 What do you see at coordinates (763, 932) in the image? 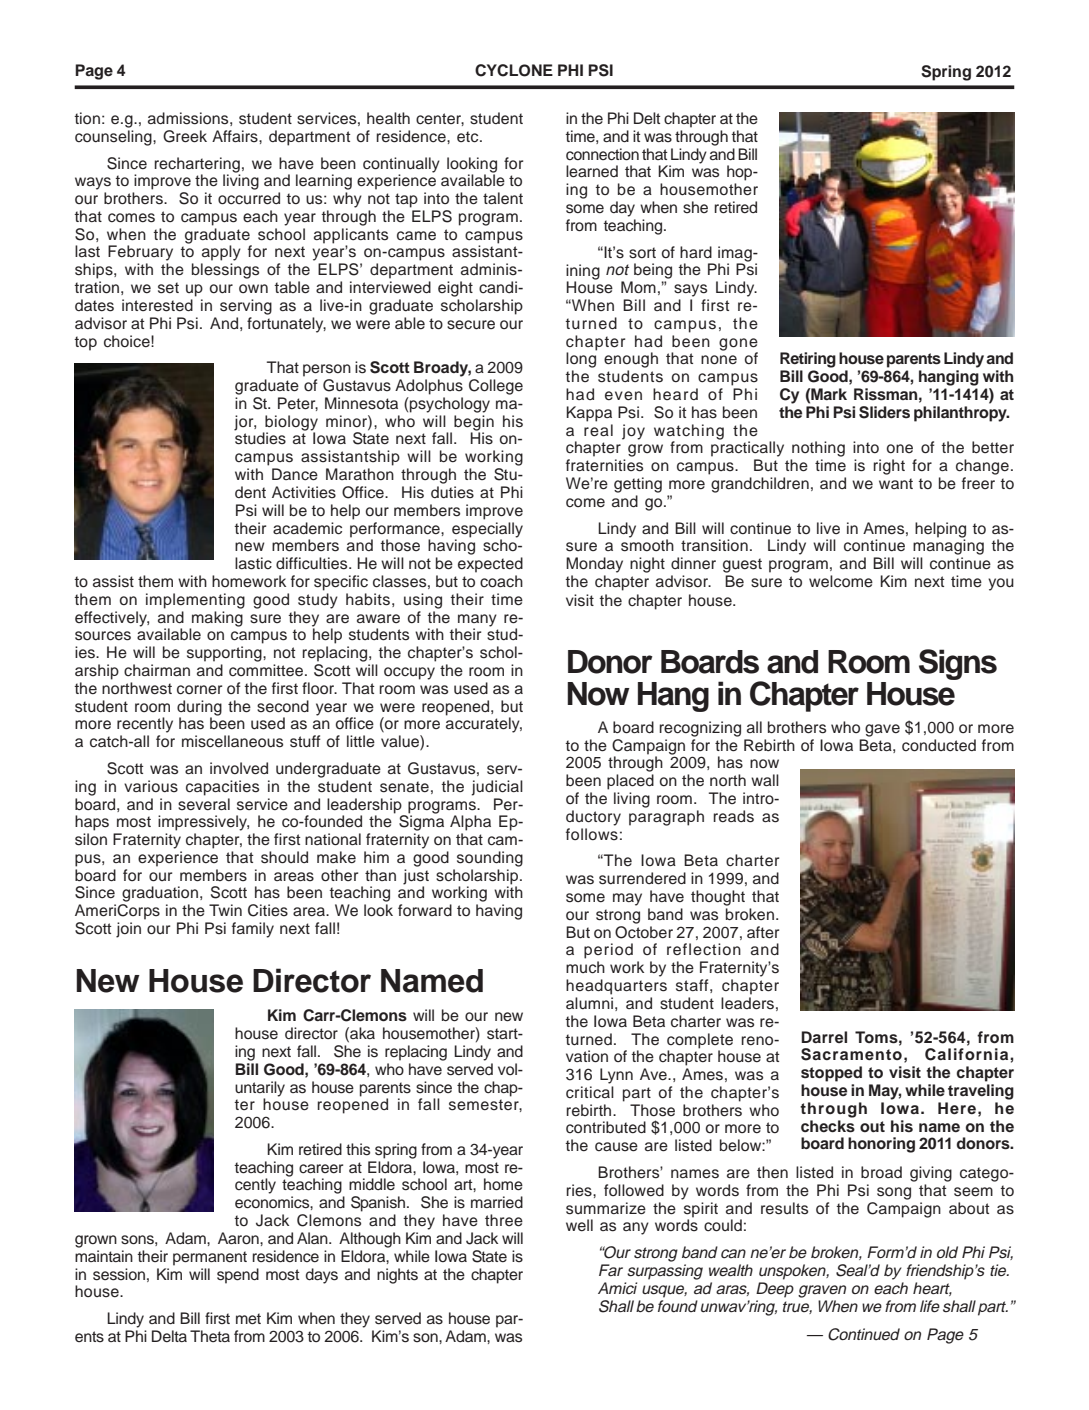
I see `after` at bounding box center [763, 932].
